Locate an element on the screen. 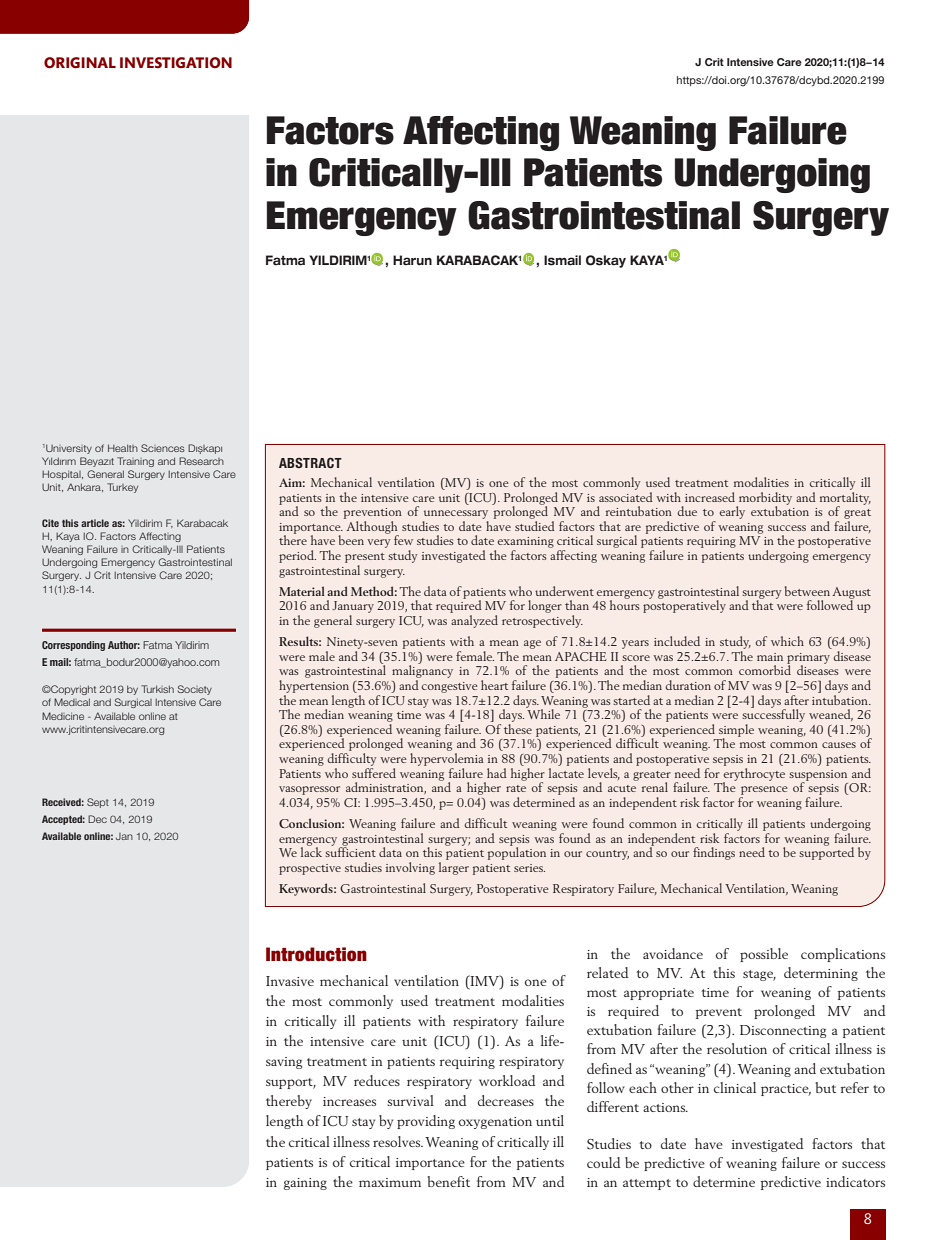 The width and height of the screenshot is (952, 1240). unnecessary is located at coordinates (456, 516).
